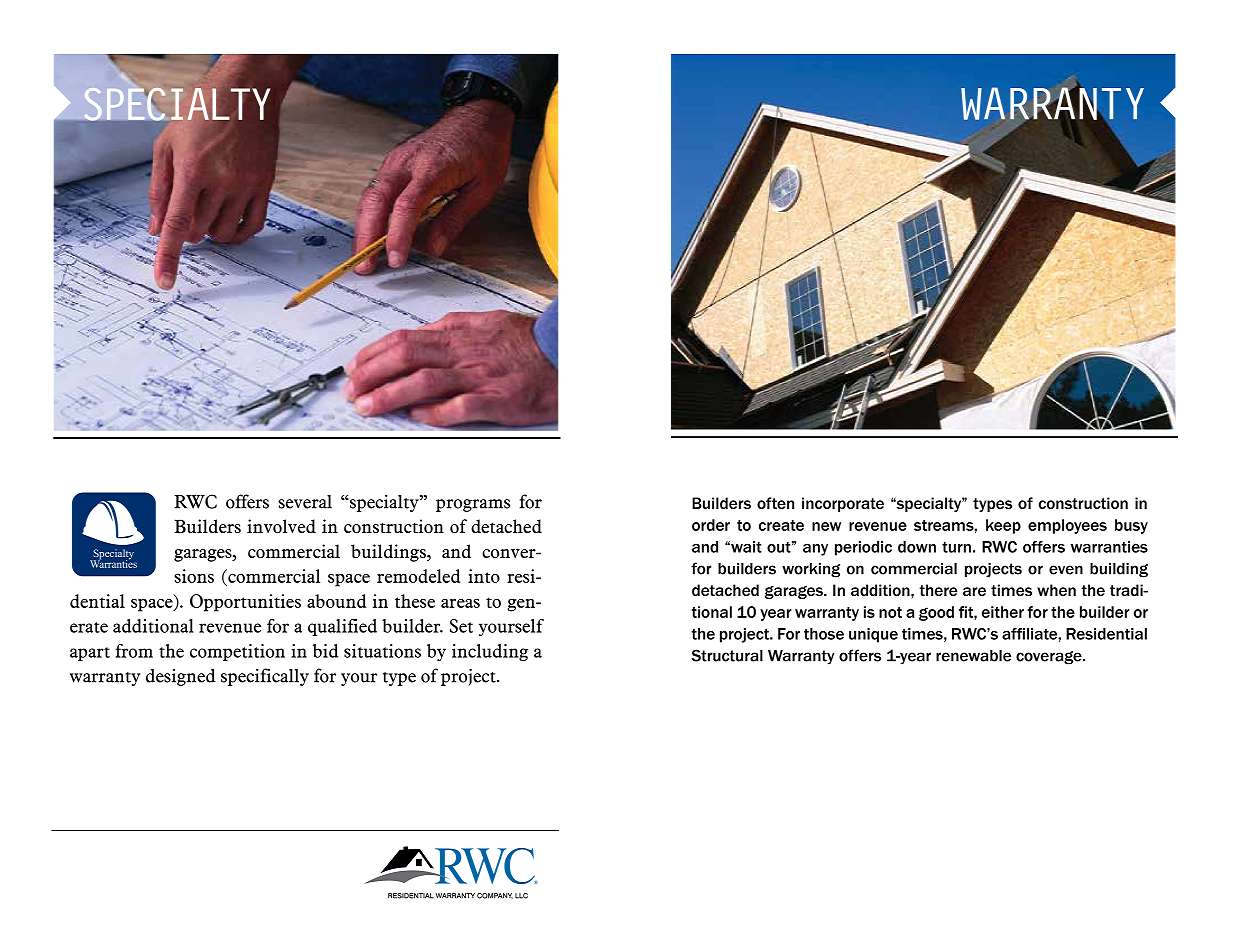  What do you see at coordinates (495, 896) in the screenshot?
I see `COMPANY` at bounding box center [495, 896].
